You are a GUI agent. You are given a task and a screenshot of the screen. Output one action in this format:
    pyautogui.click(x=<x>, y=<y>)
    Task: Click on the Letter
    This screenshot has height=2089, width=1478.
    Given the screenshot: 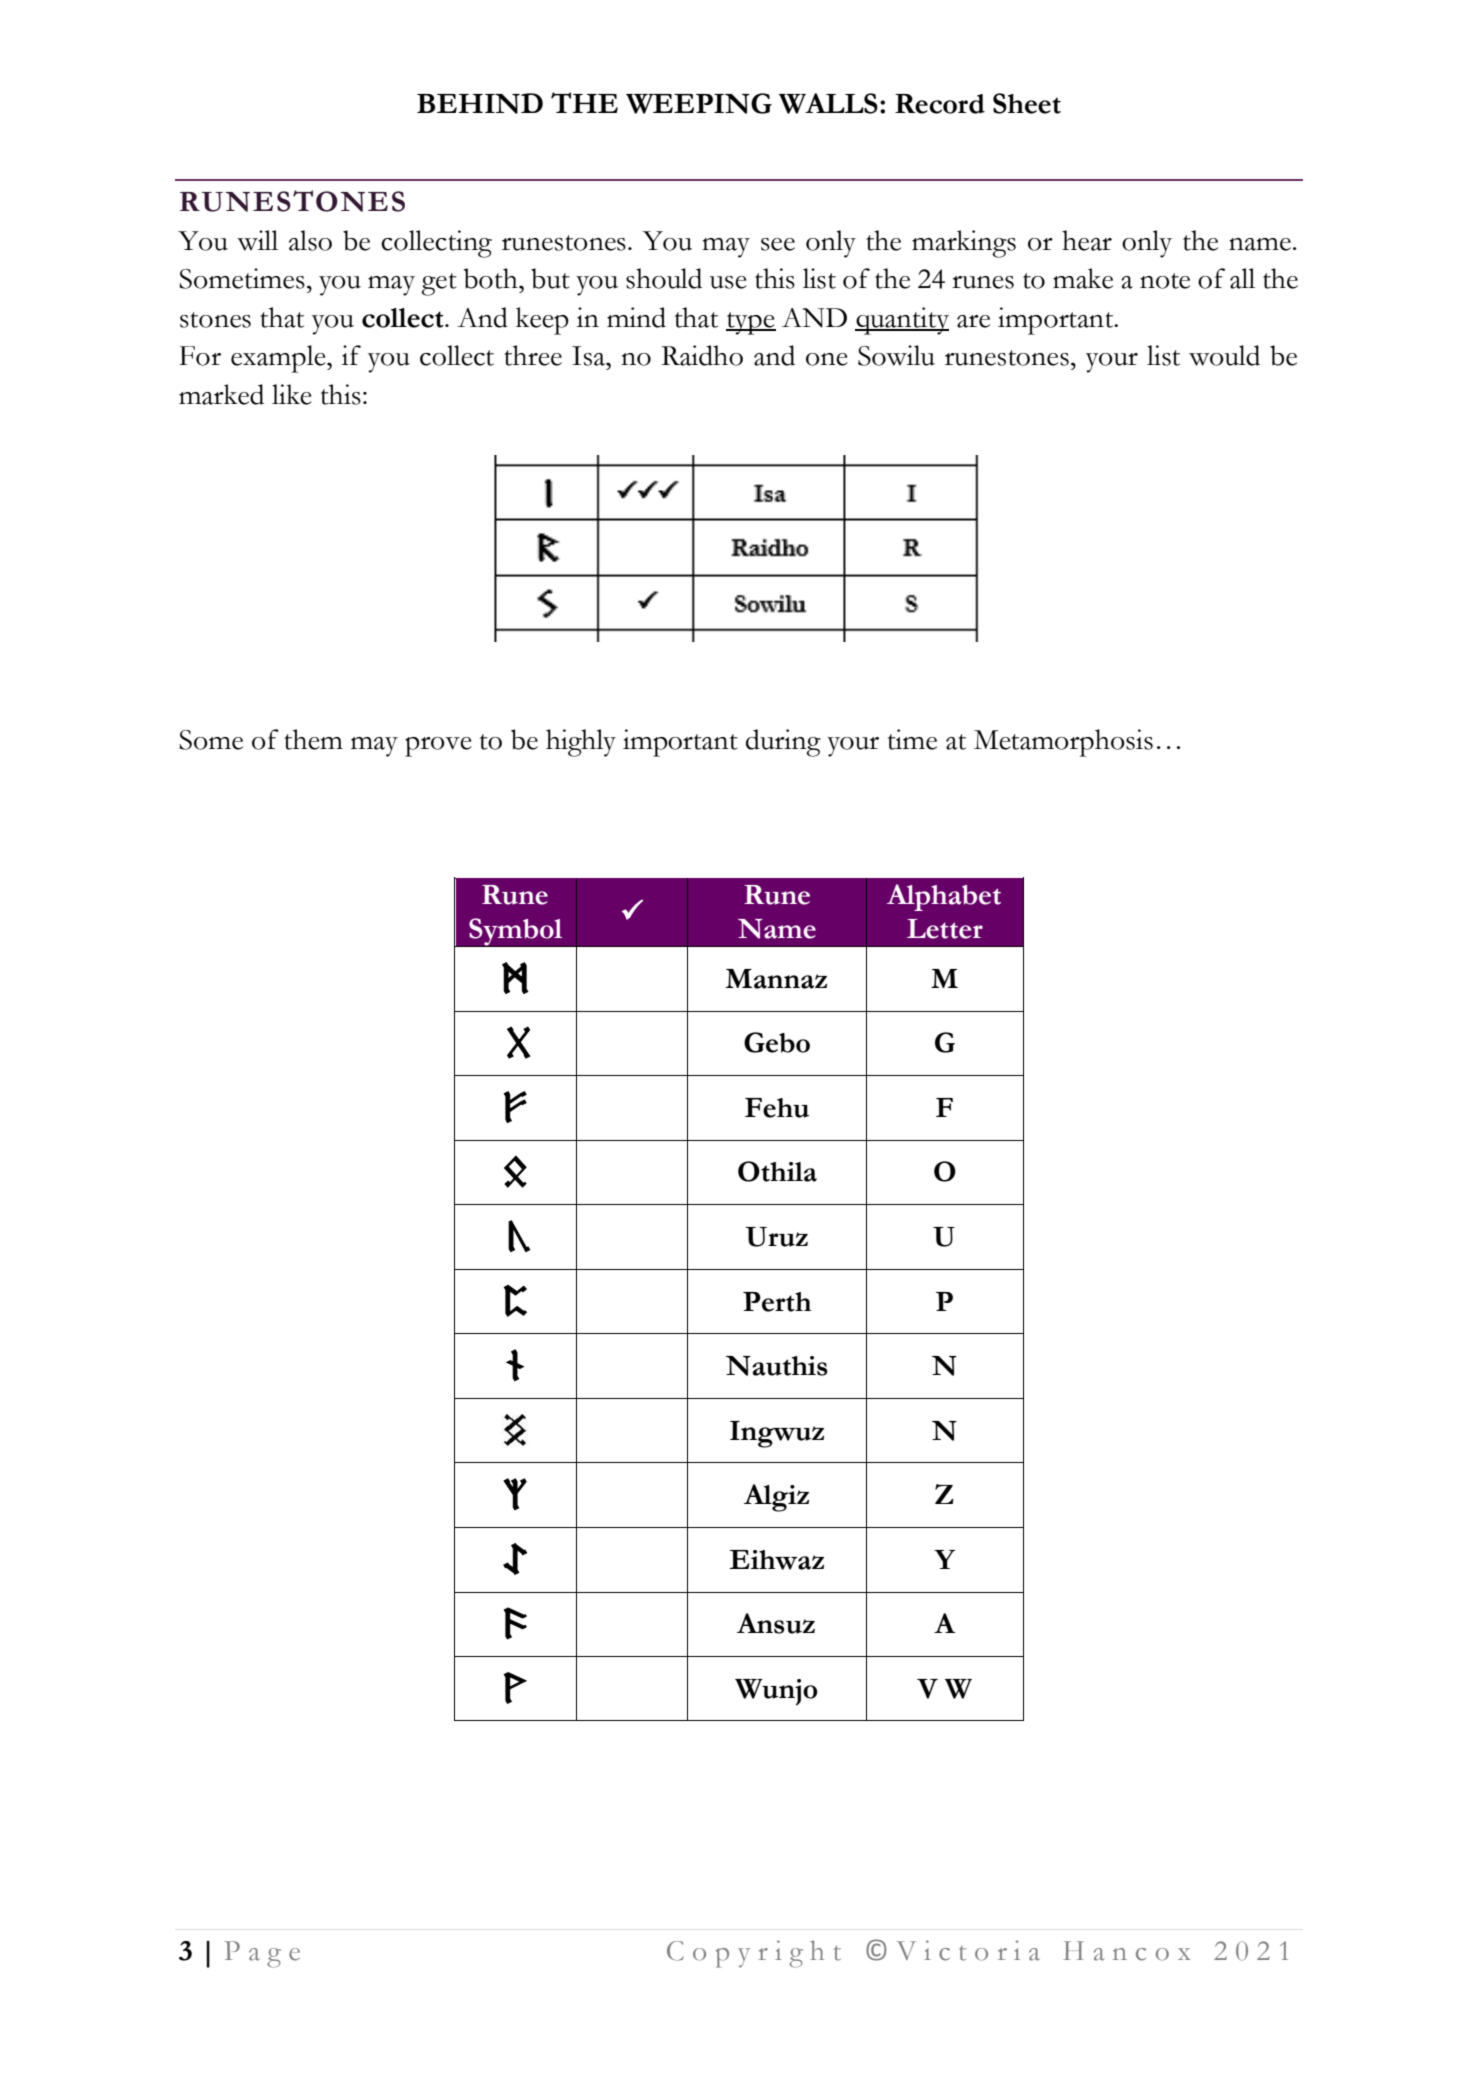 What is the action you would take?
    pyautogui.click(x=945, y=929)
